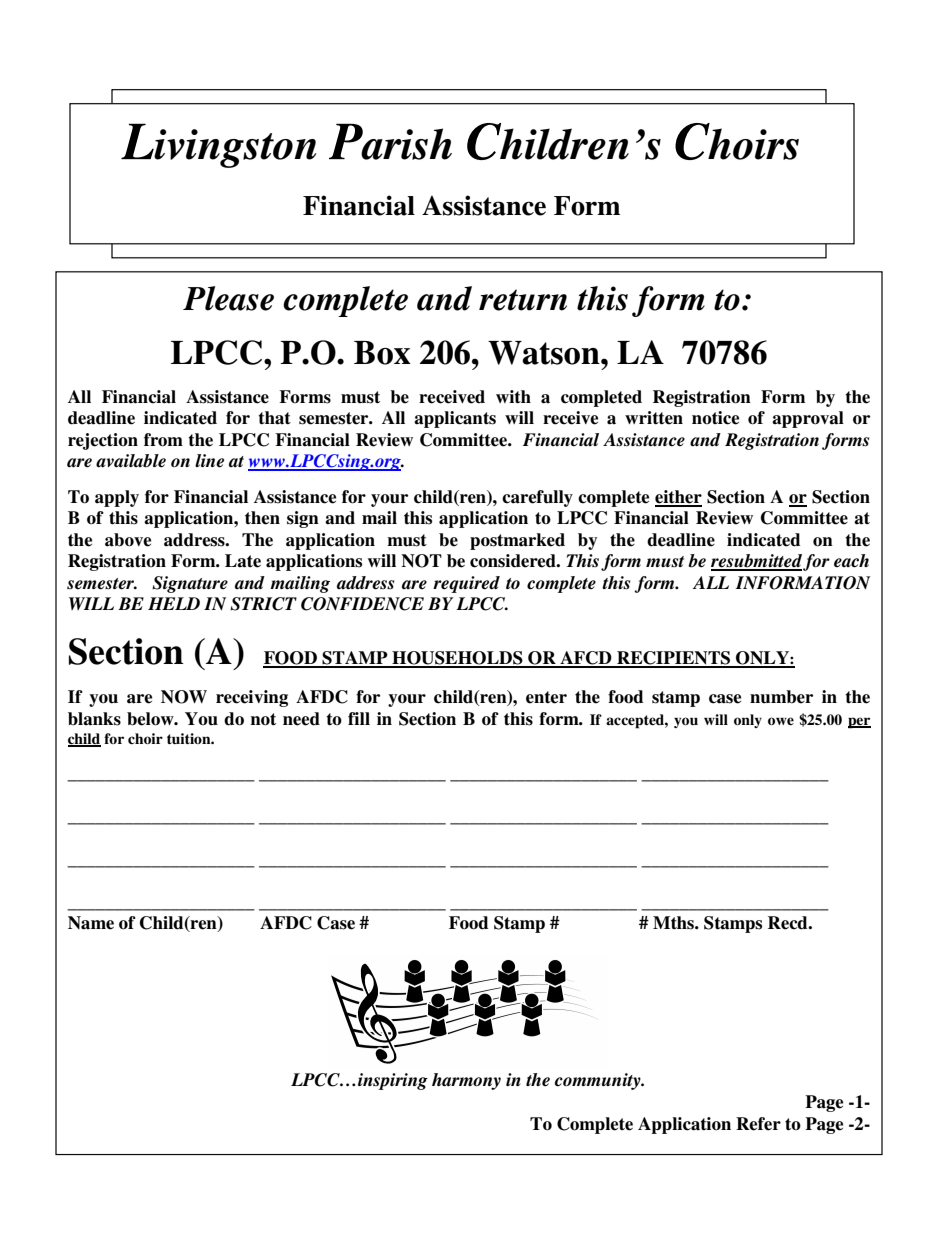 The height and width of the image is (1233, 952). Describe the element at coordinates (184, 697) in the image. I see `NOW` at that location.
